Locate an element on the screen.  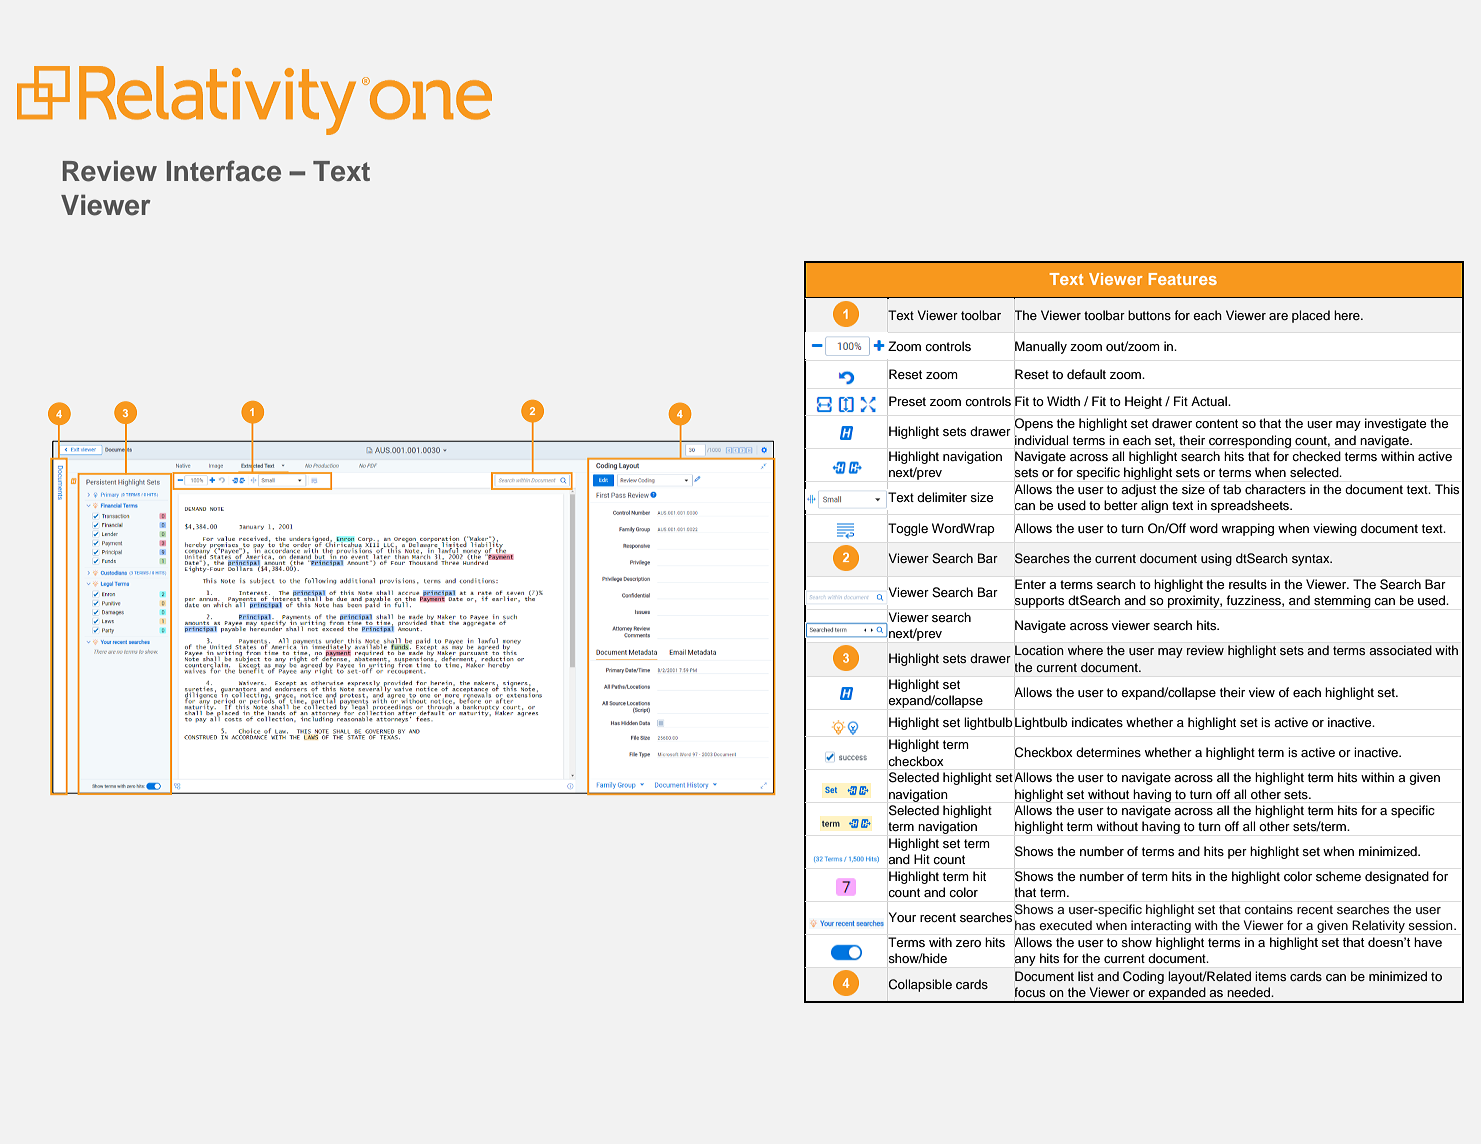
Features is located at coordinates (1183, 279).
